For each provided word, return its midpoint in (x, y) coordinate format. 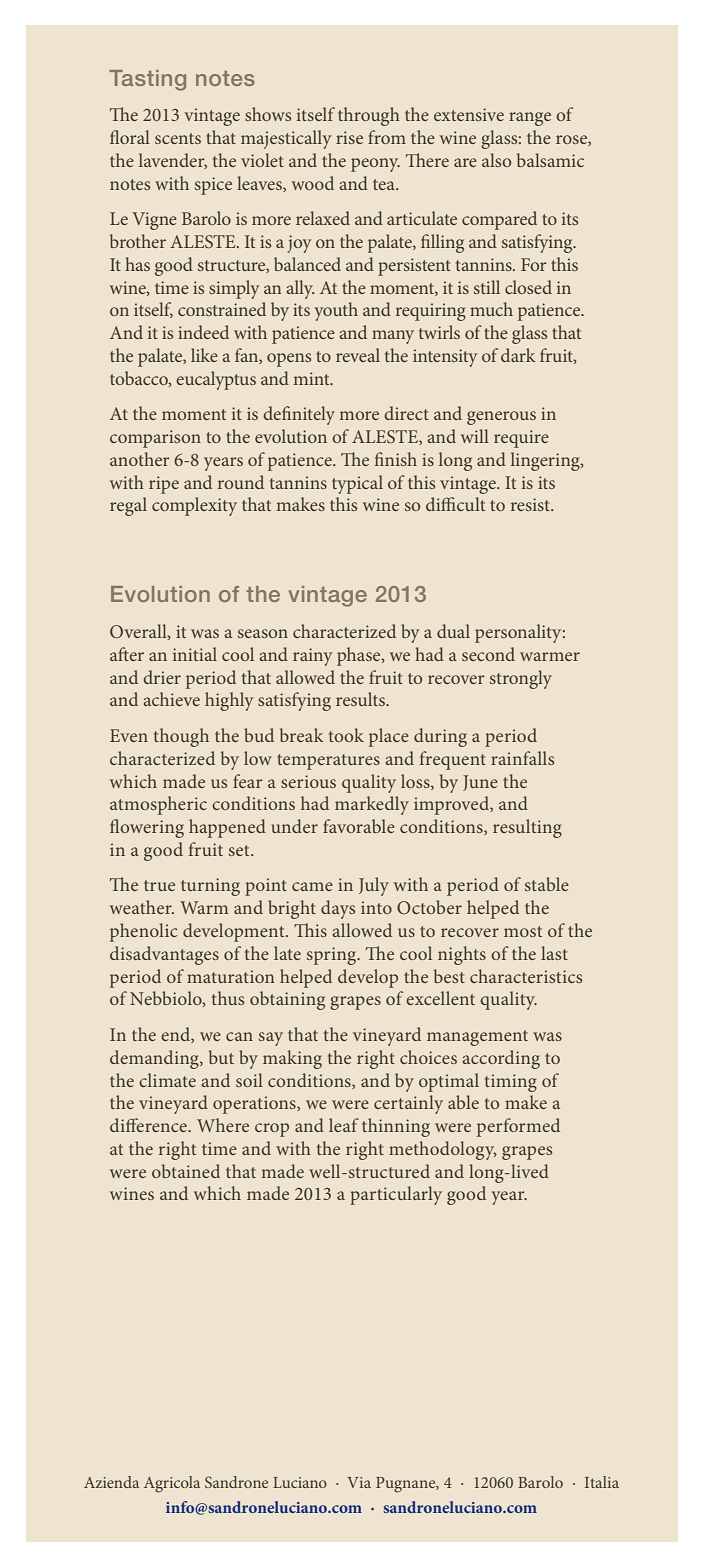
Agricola (172, 1484)
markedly (372, 805)
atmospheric (158, 805)
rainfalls (522, 758)
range (530, 119)
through (369, 116)
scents (178, 138)
